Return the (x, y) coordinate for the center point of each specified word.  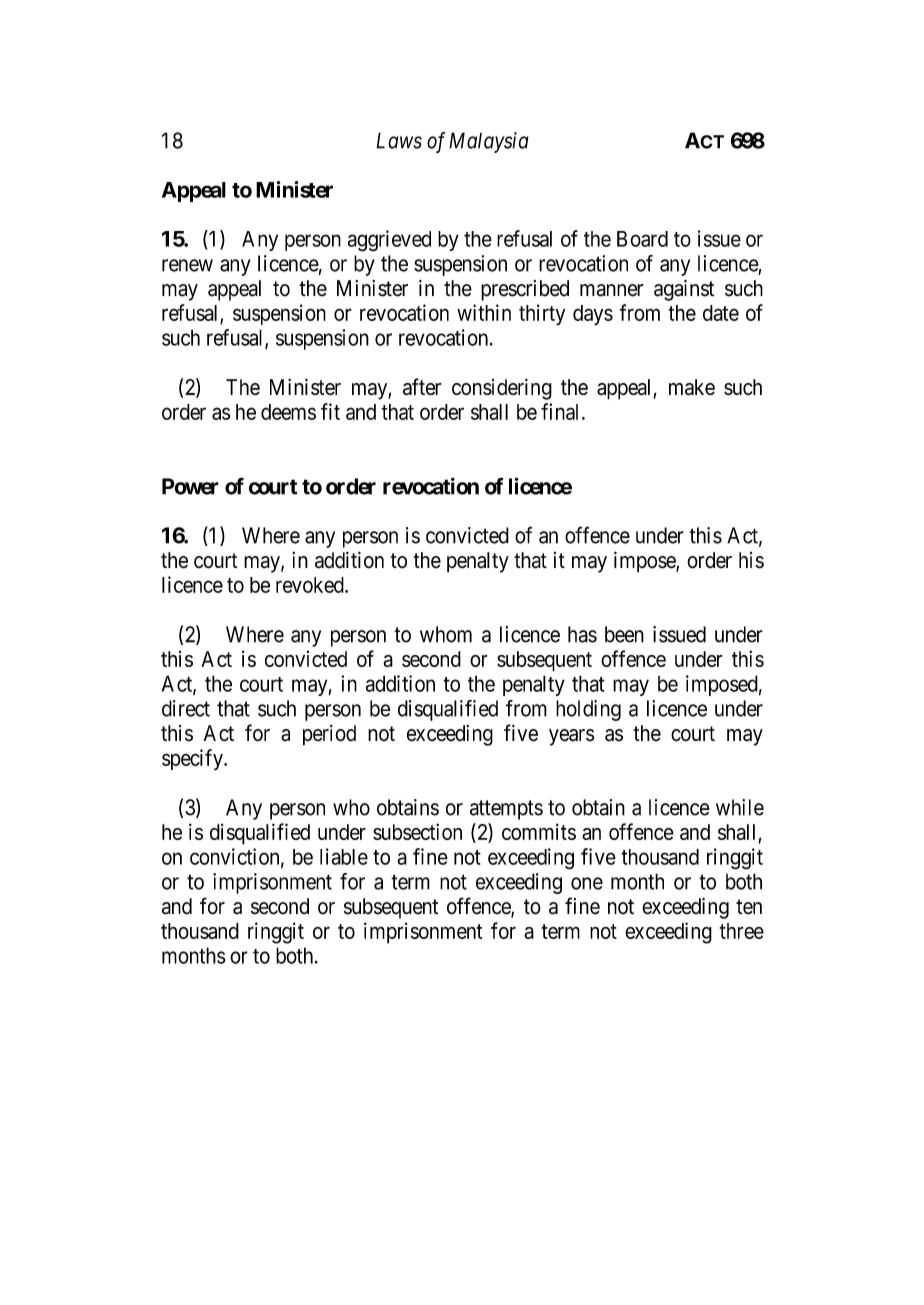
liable (344, 856)
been (624, 634)
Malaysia (489, 142)
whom (446, 634)
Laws (399, 140)
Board (642, 239)
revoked (311, 585)
